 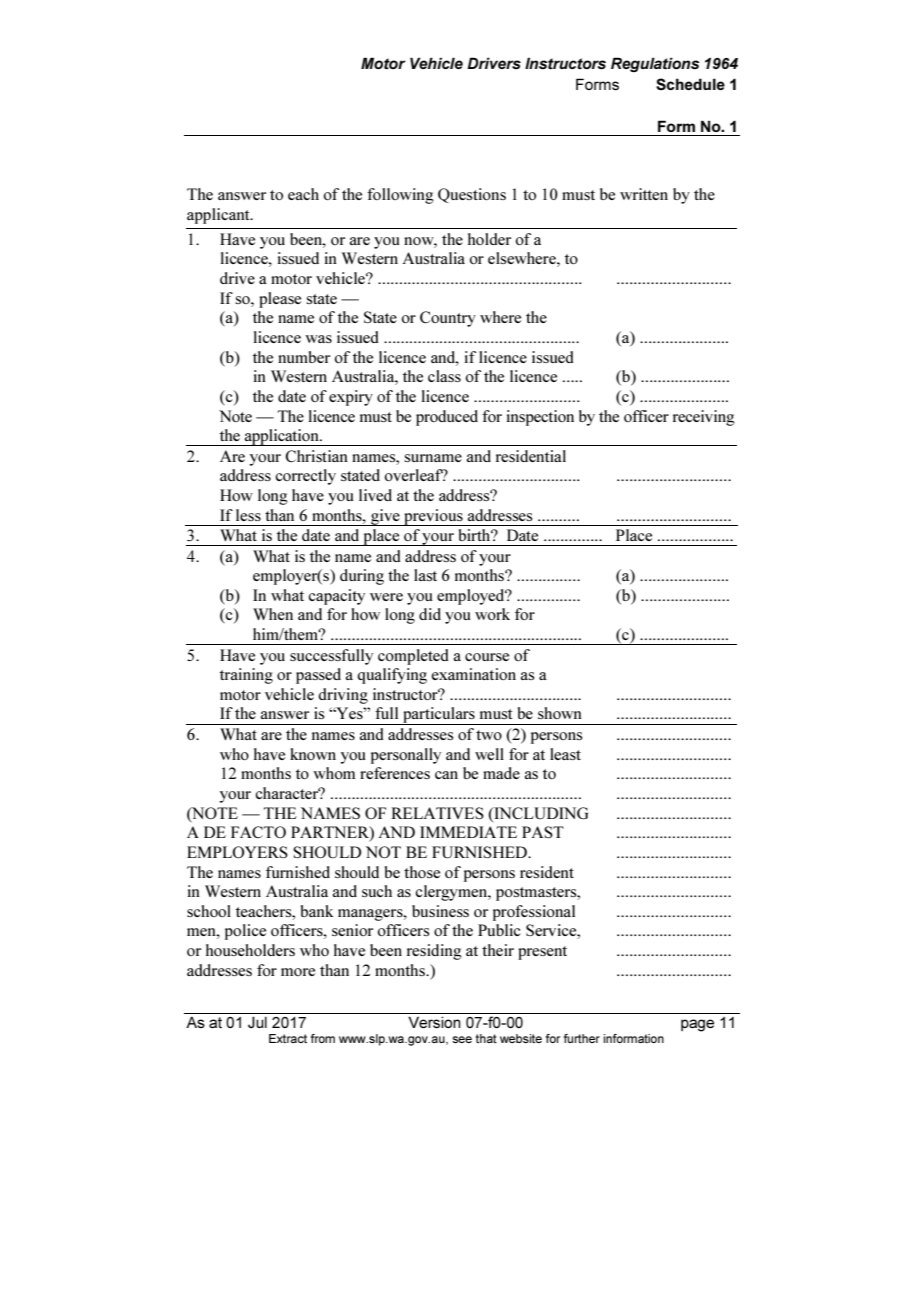 What do you see at coordinates (655, 64) in the screenshot?
I see `Regulations` at bounding box center [655, 64].
